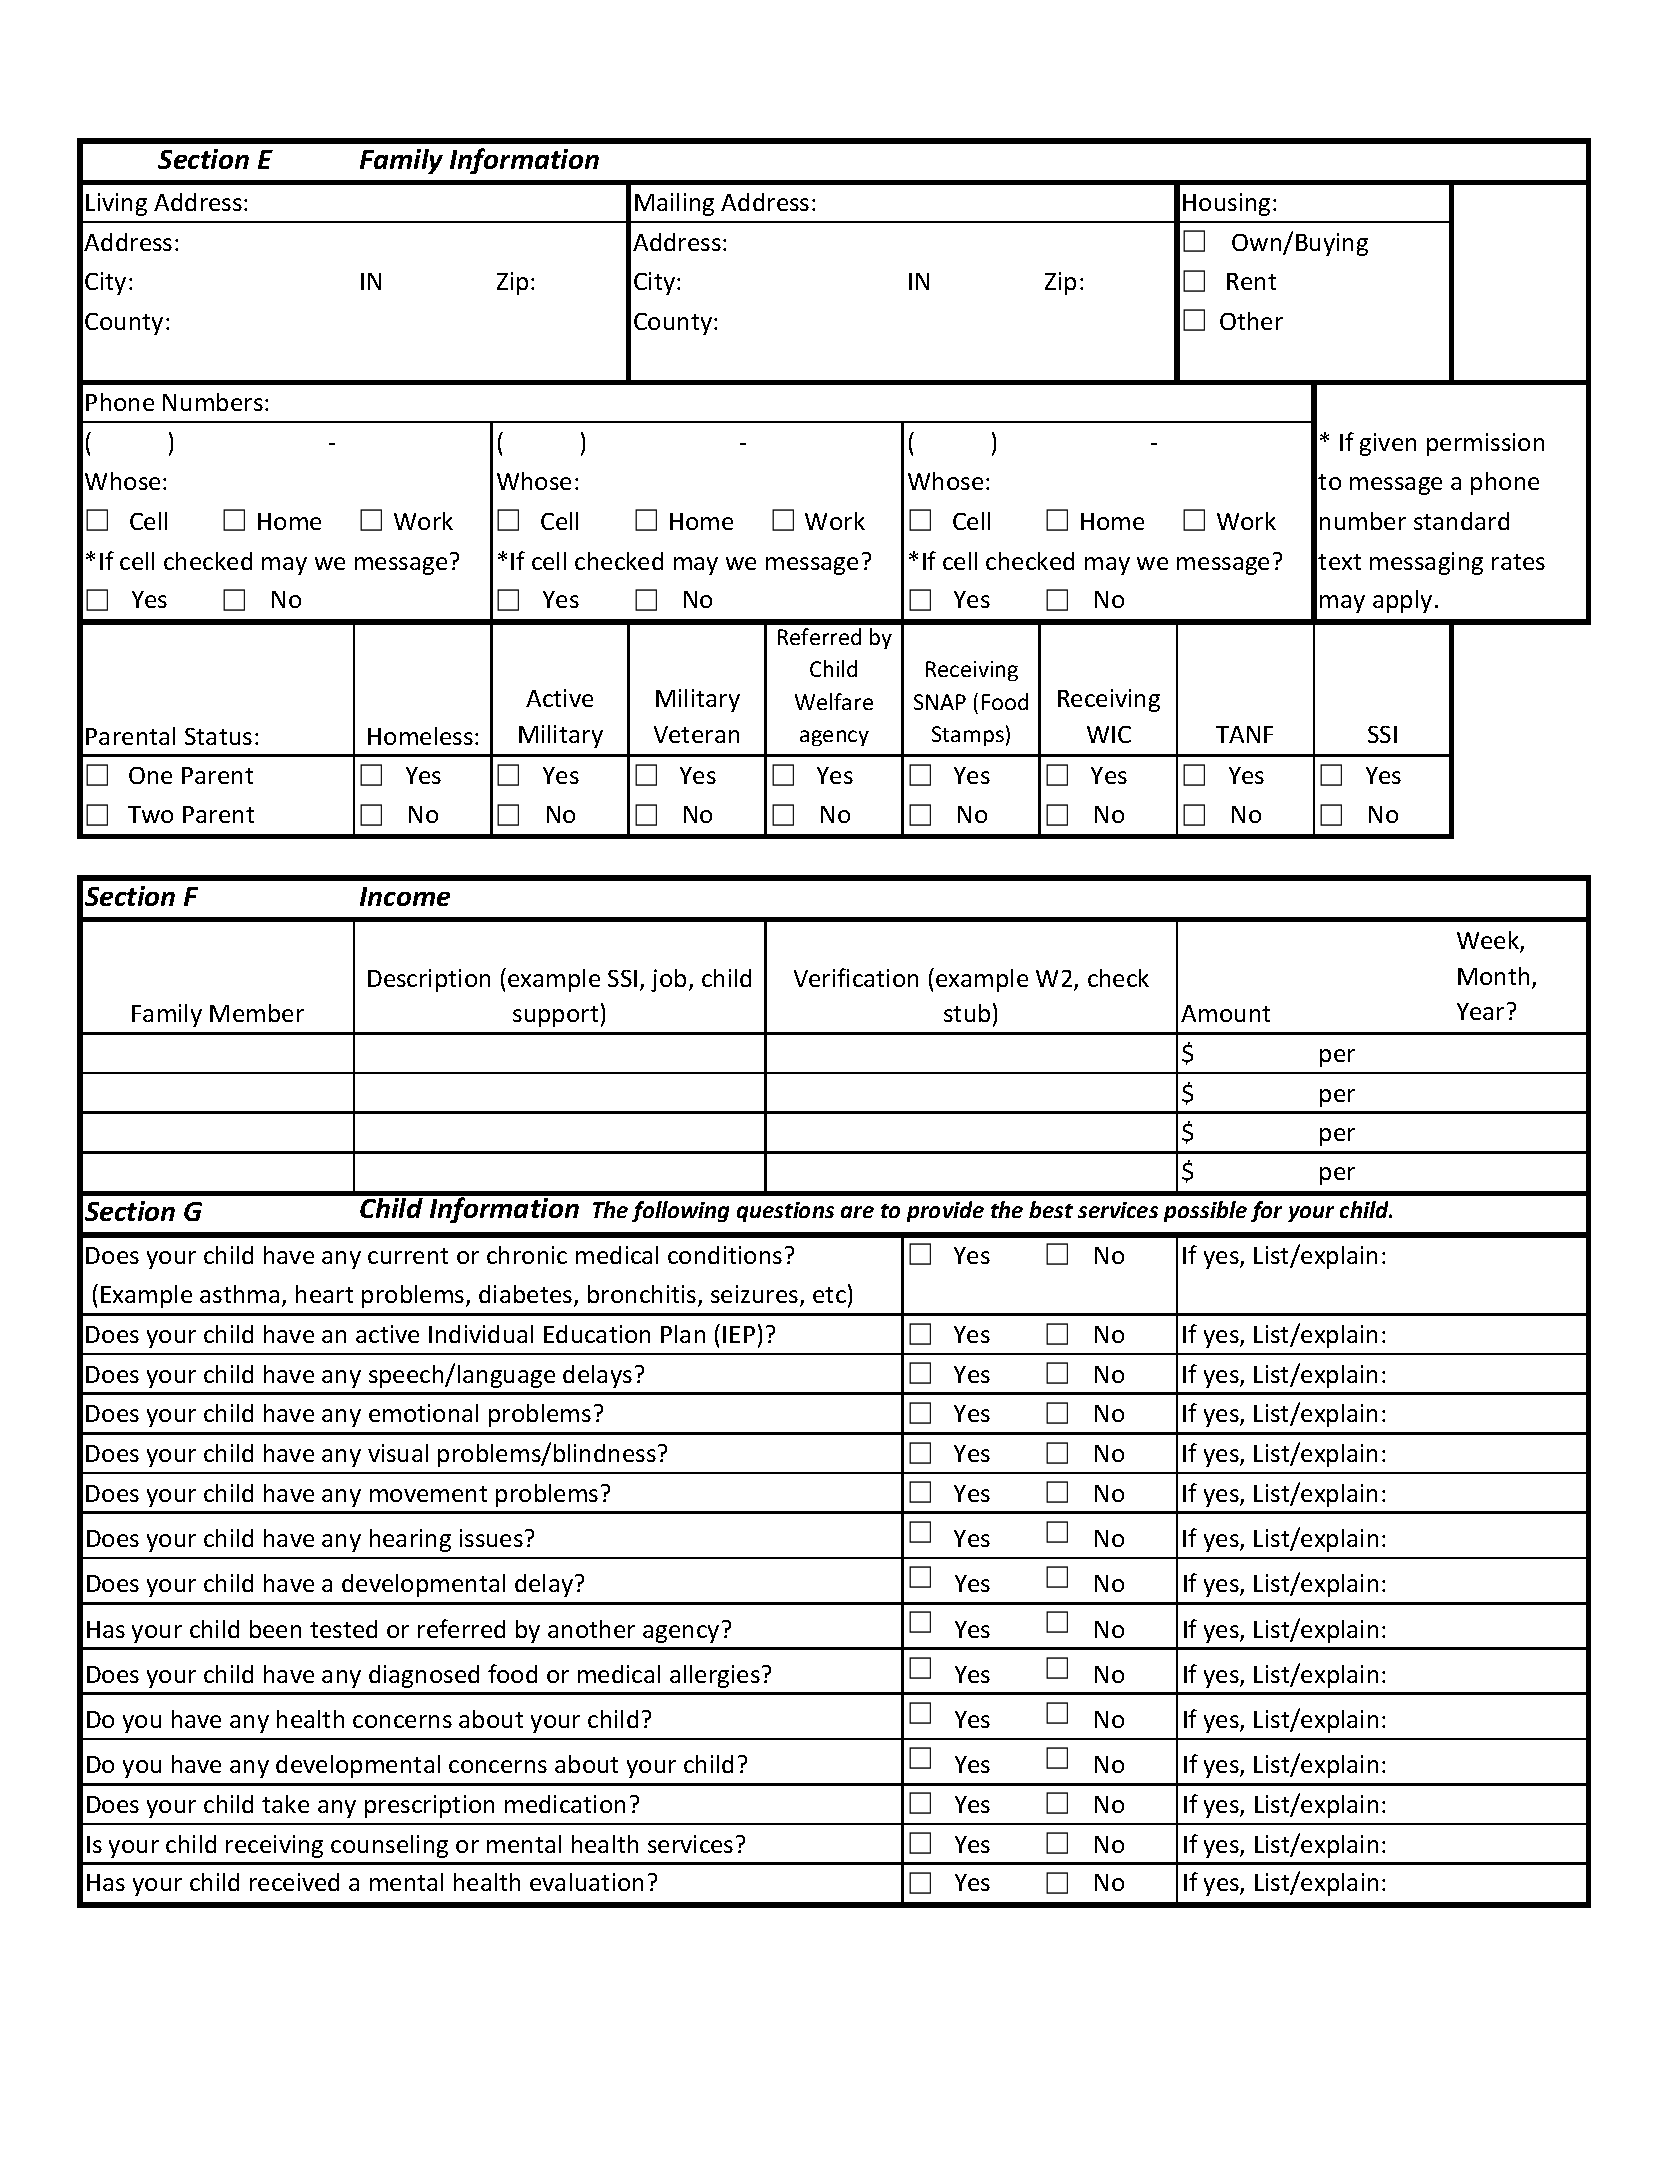  I want to click on Amount, so click(1225, 1013).
